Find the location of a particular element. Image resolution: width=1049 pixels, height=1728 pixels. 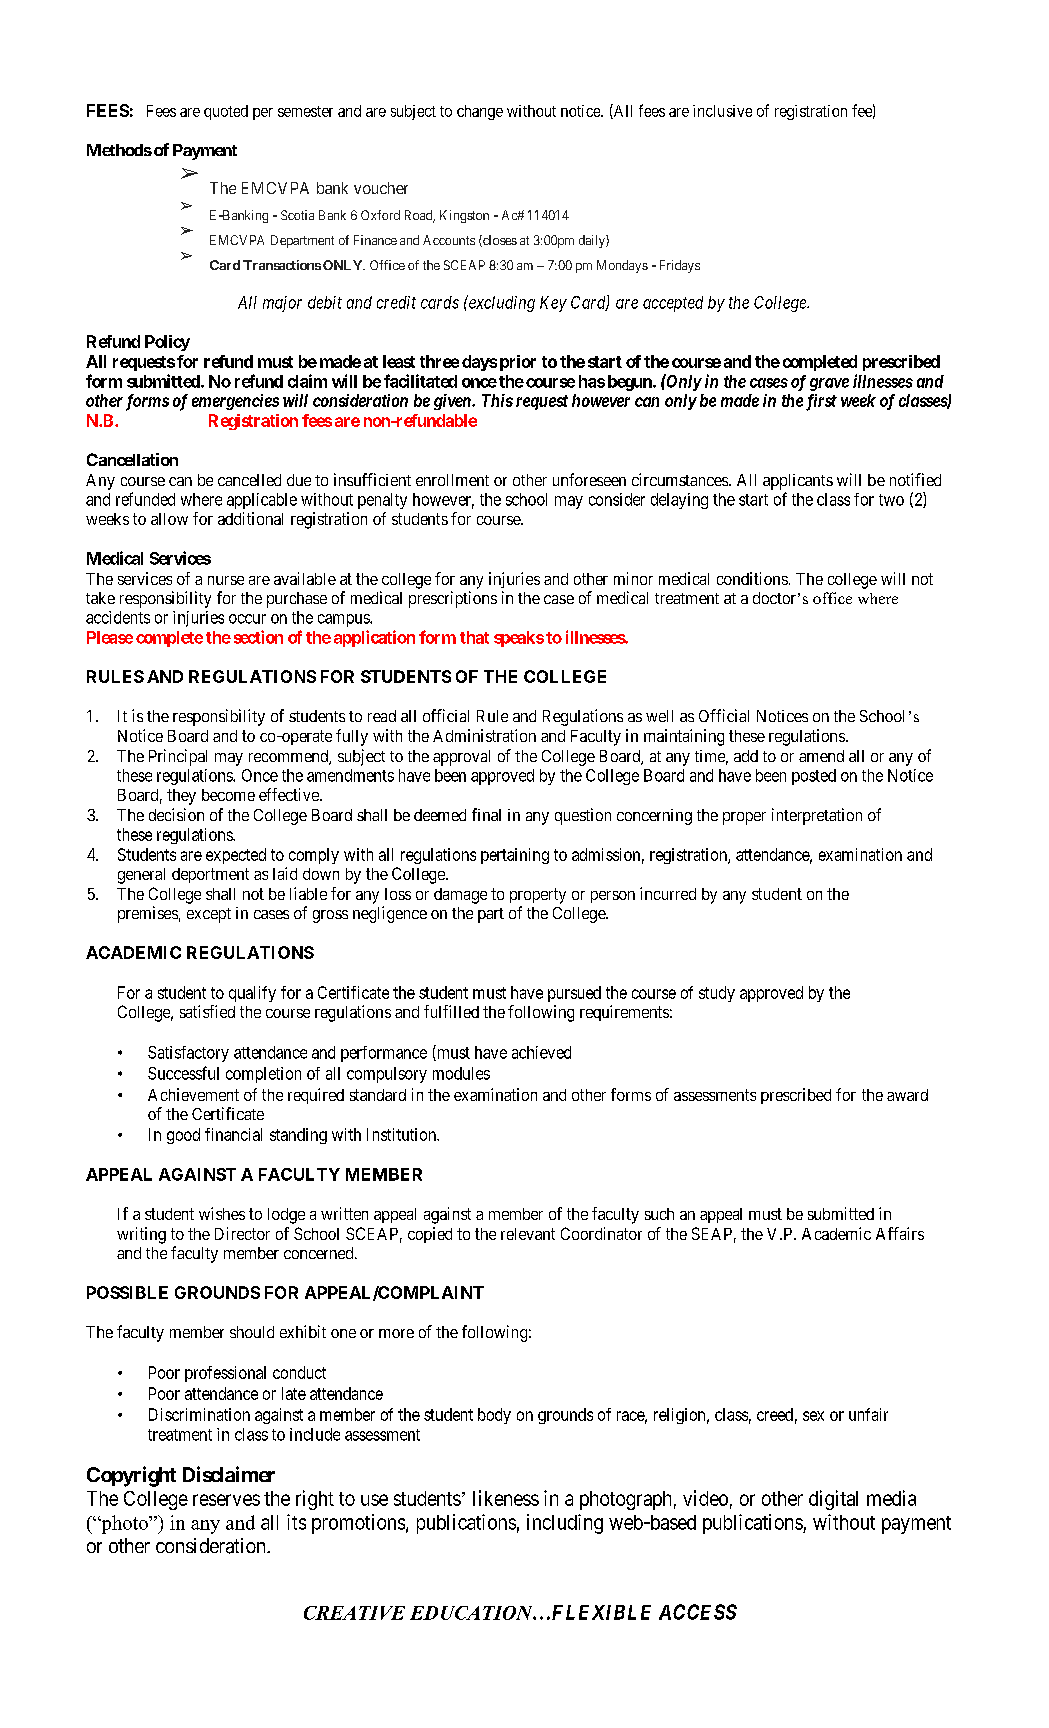

quoted is located at coordinates (226, 112).
